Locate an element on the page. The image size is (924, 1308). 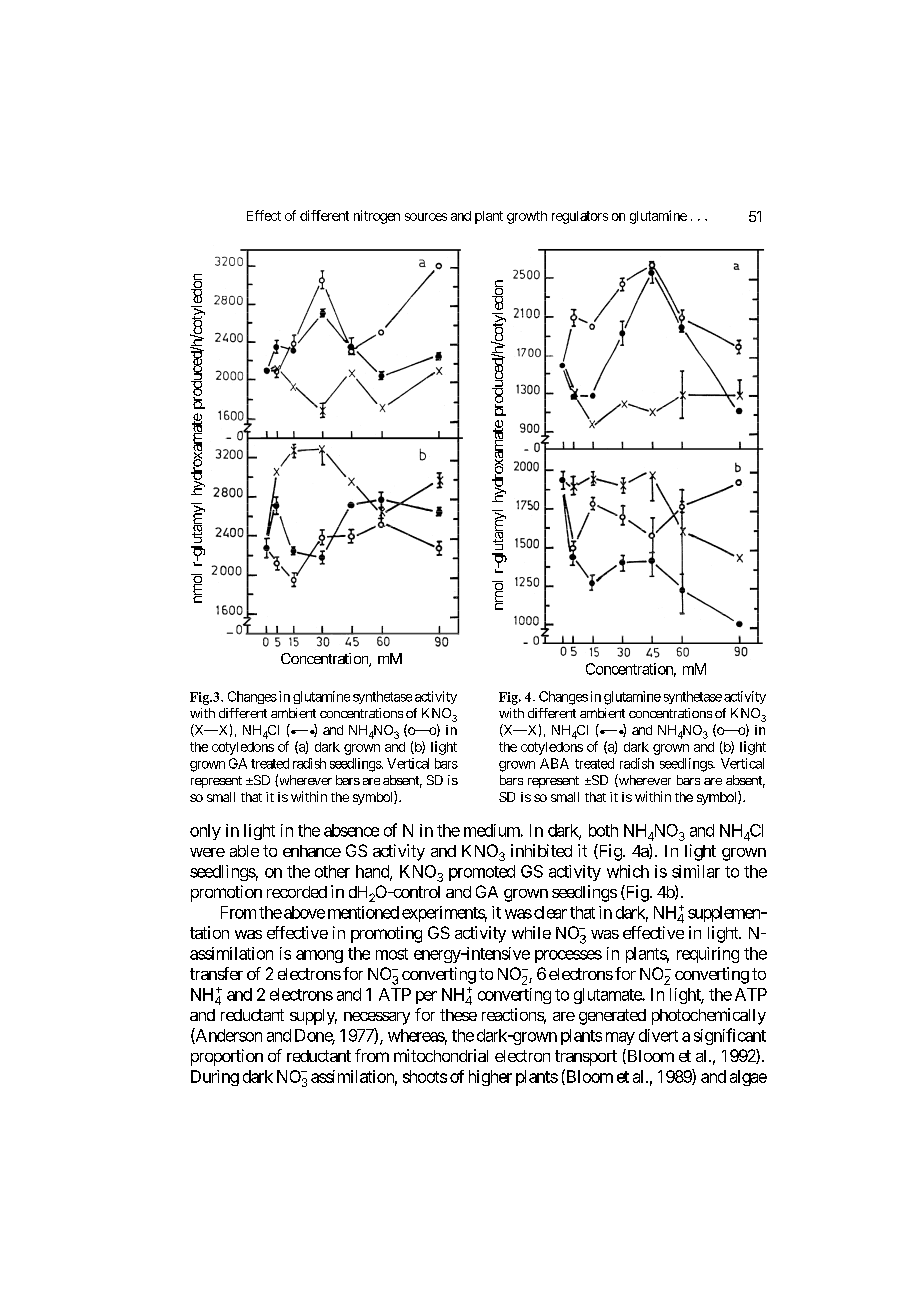
only is located at coordinates (205, 832).
